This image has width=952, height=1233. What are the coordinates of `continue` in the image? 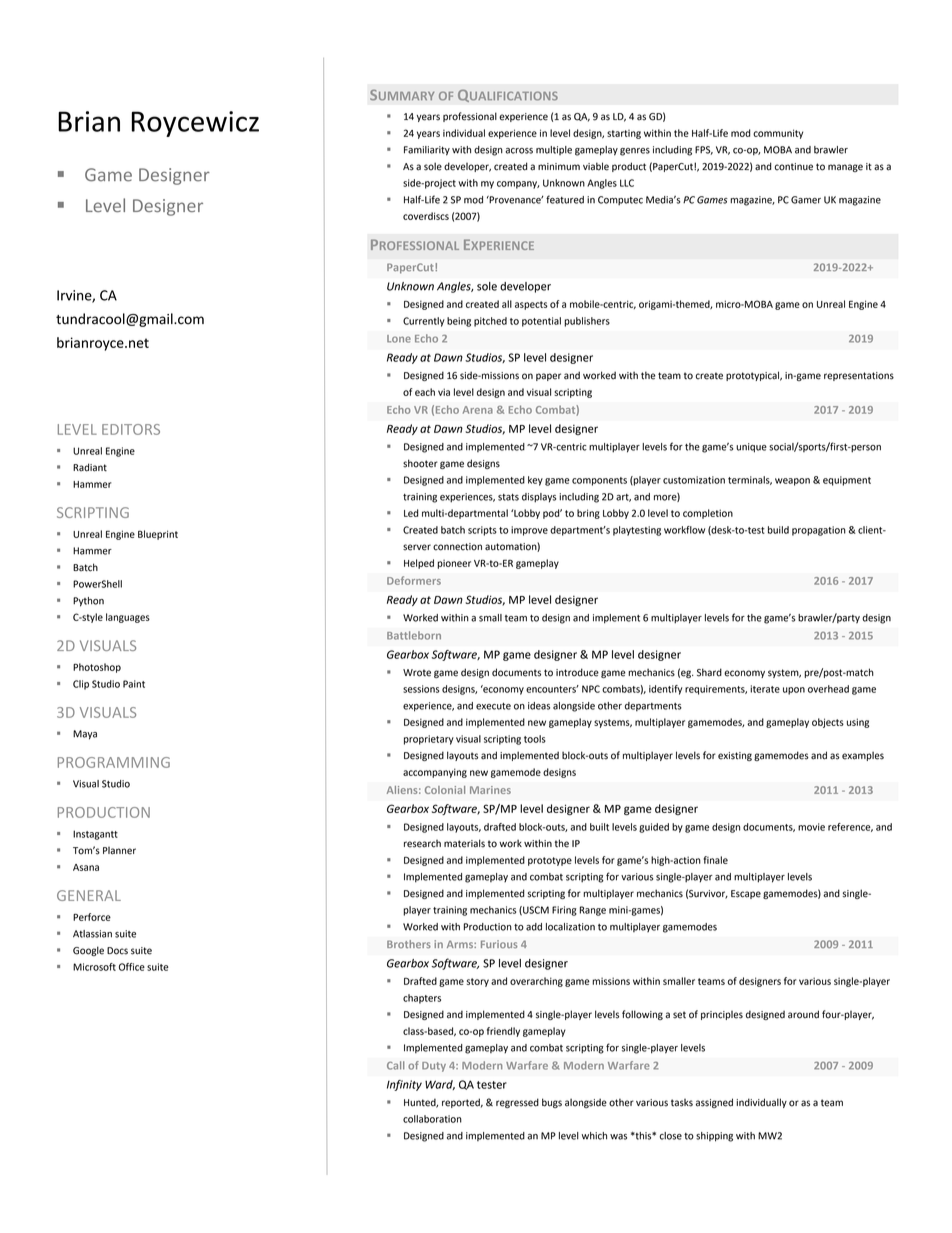 It's located at (793, 167).
